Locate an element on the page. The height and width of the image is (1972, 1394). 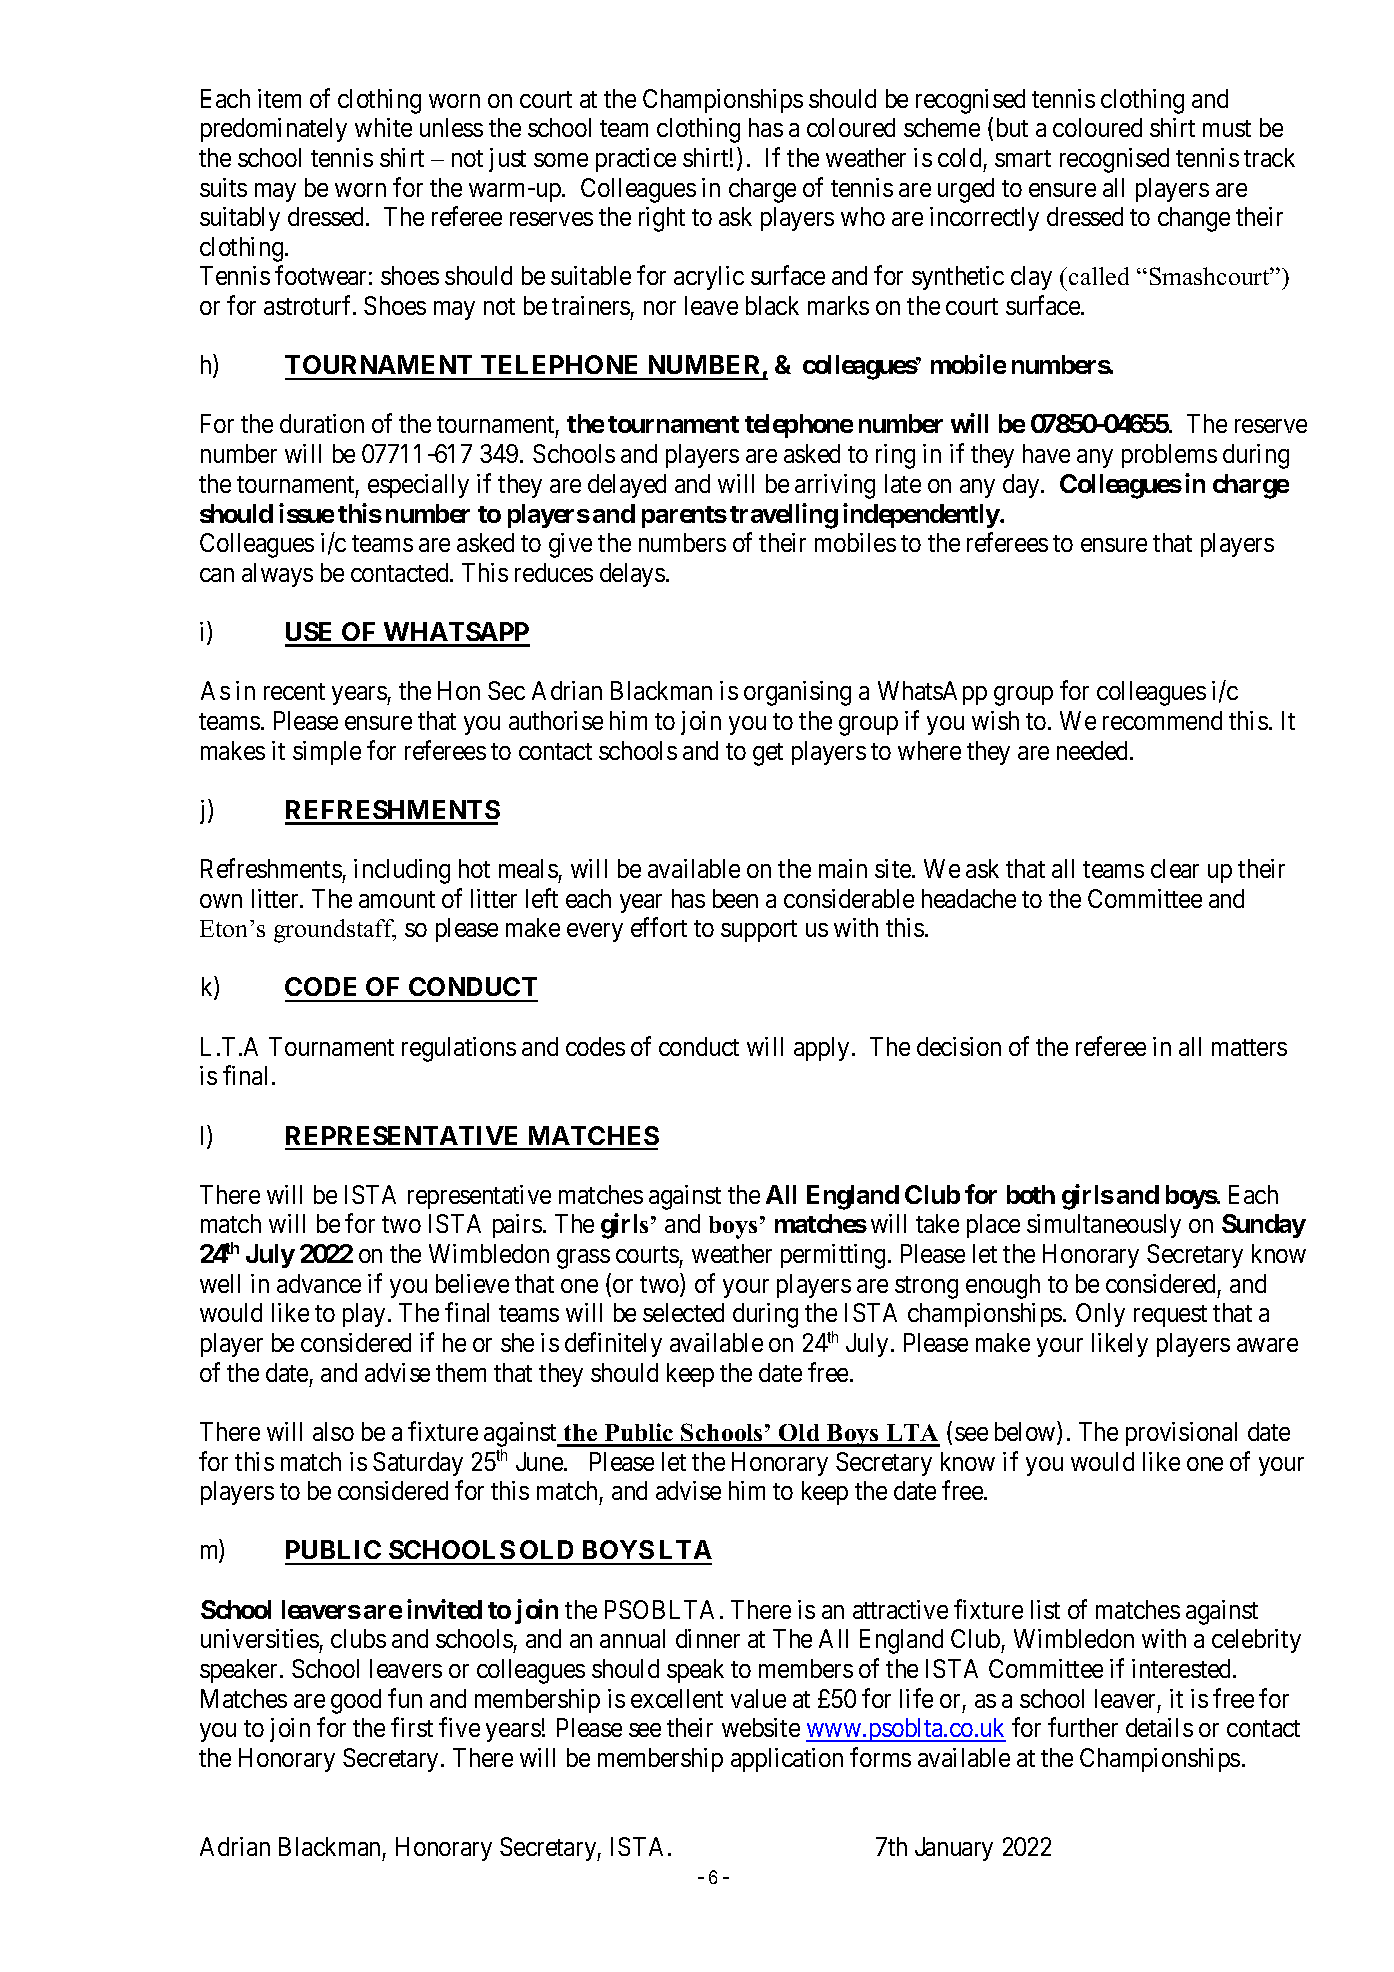
recommend is located at coordinates (1162, 720).
